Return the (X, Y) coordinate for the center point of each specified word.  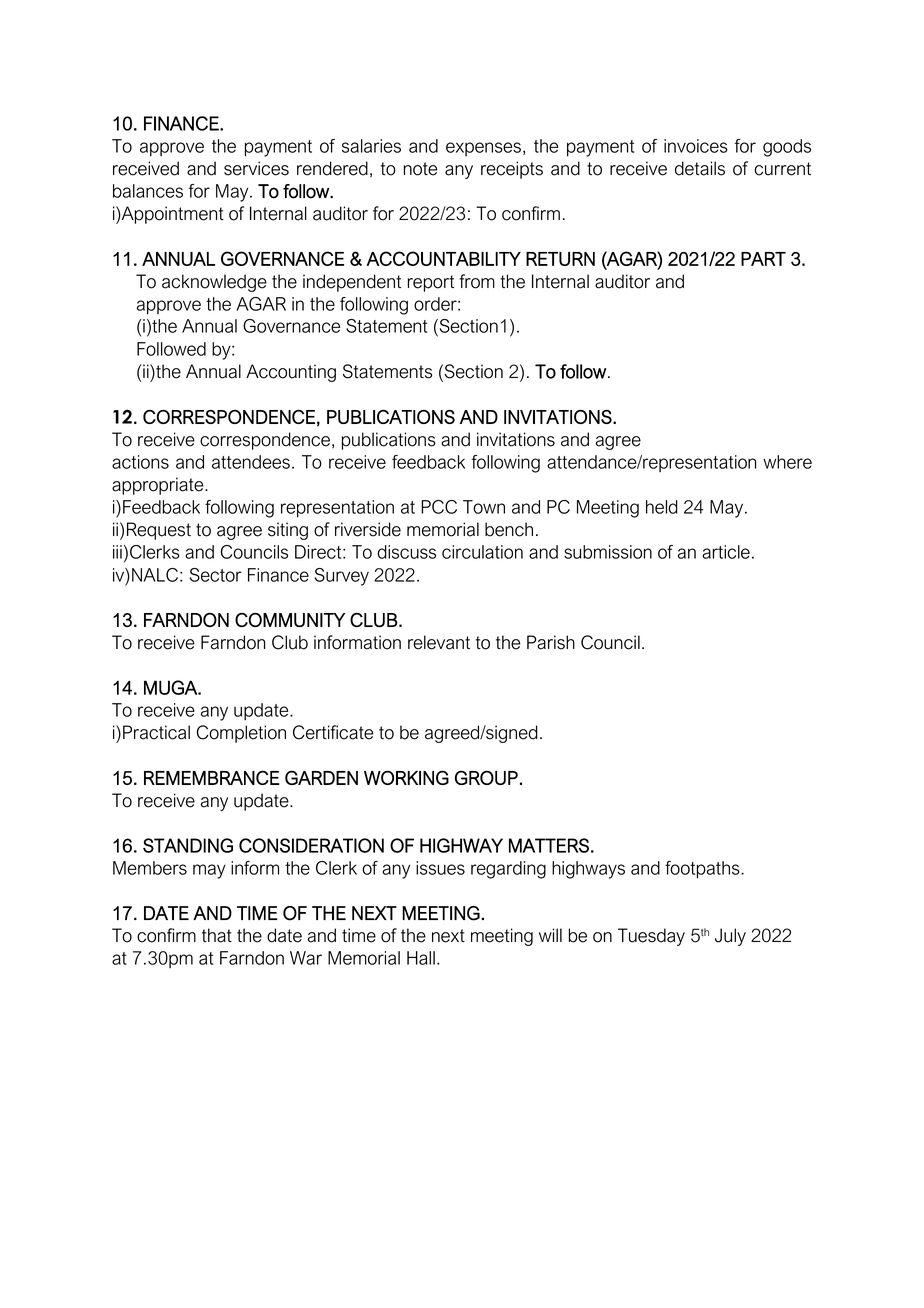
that (217, 935)
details (700, 168)
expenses (483, 149)
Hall (421, 958)
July (730, 937)
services (256, 168)
